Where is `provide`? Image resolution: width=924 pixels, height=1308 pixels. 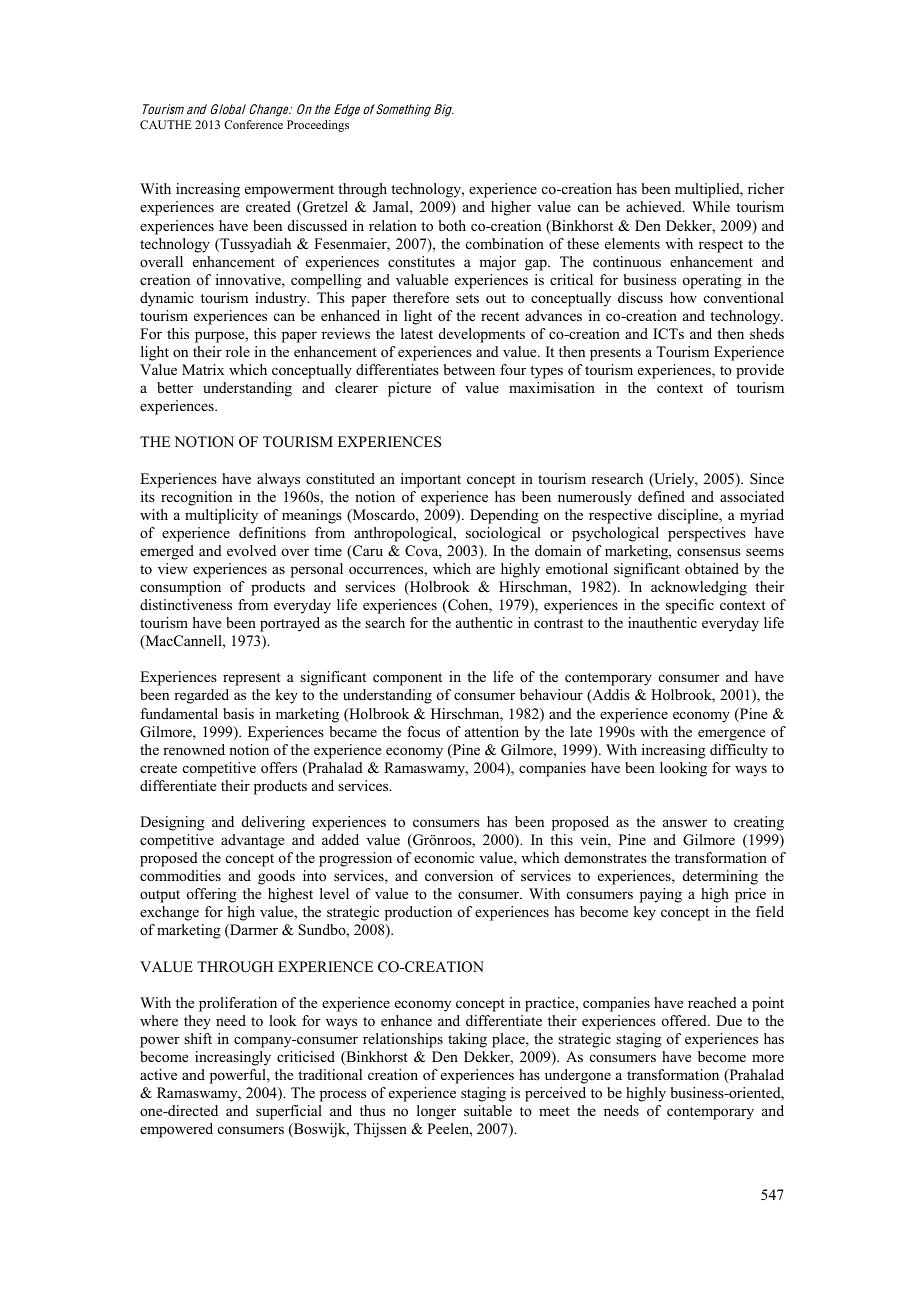
provide is located at coordinates (760, 371).
